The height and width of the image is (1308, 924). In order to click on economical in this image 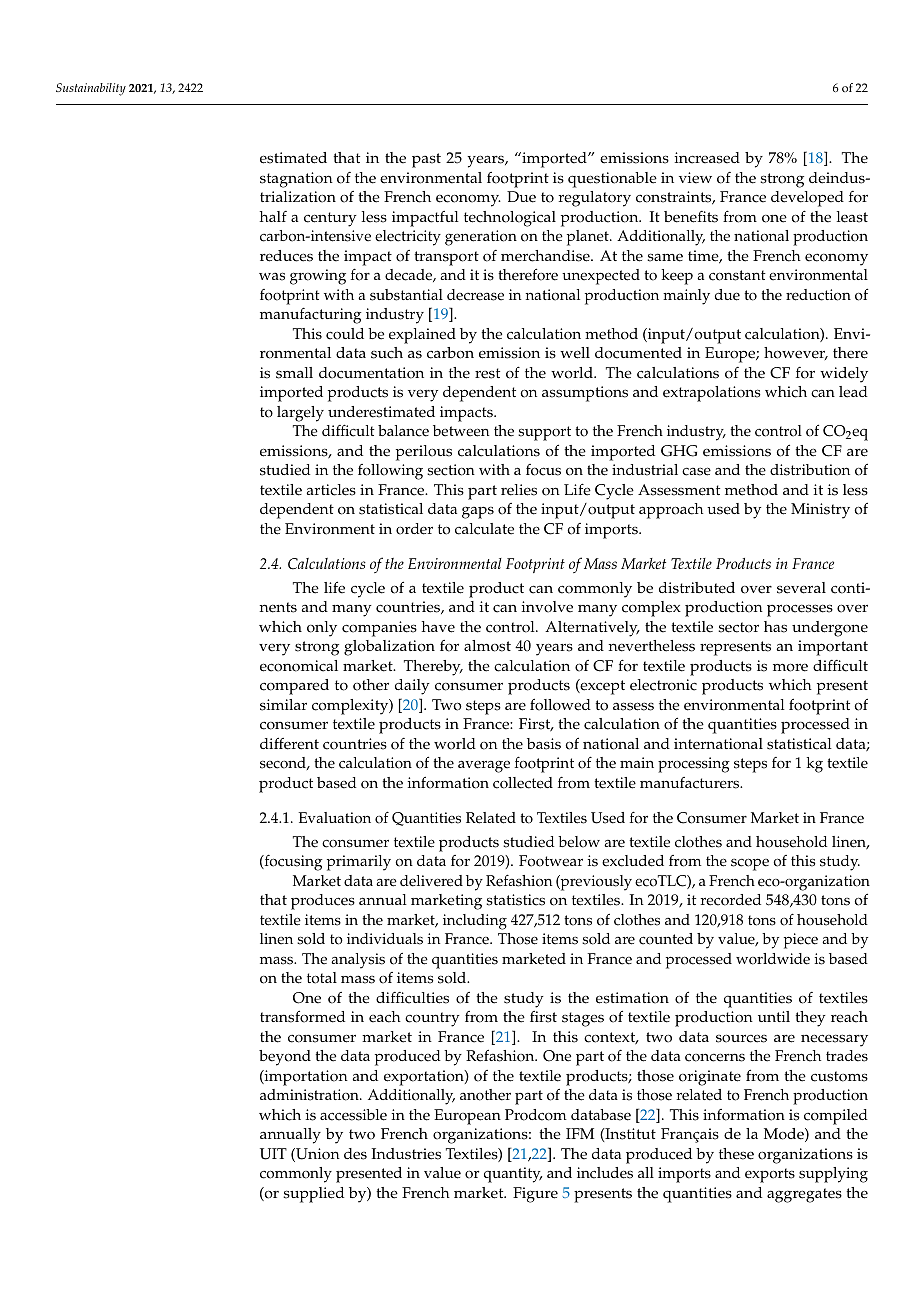, I will do `click(299, 666)`.
